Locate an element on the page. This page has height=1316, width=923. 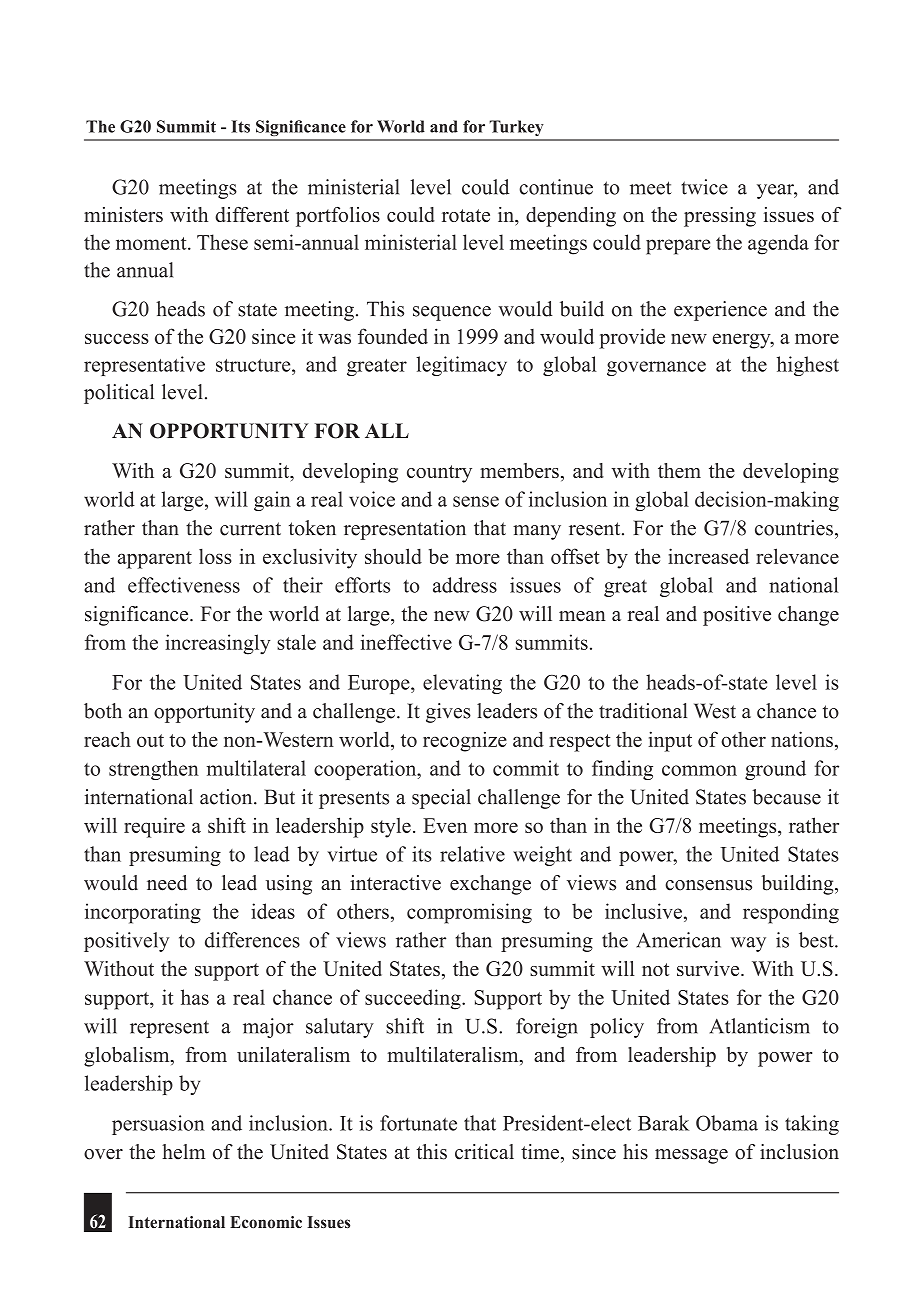
helm is located at coordinates (183, 1152).
